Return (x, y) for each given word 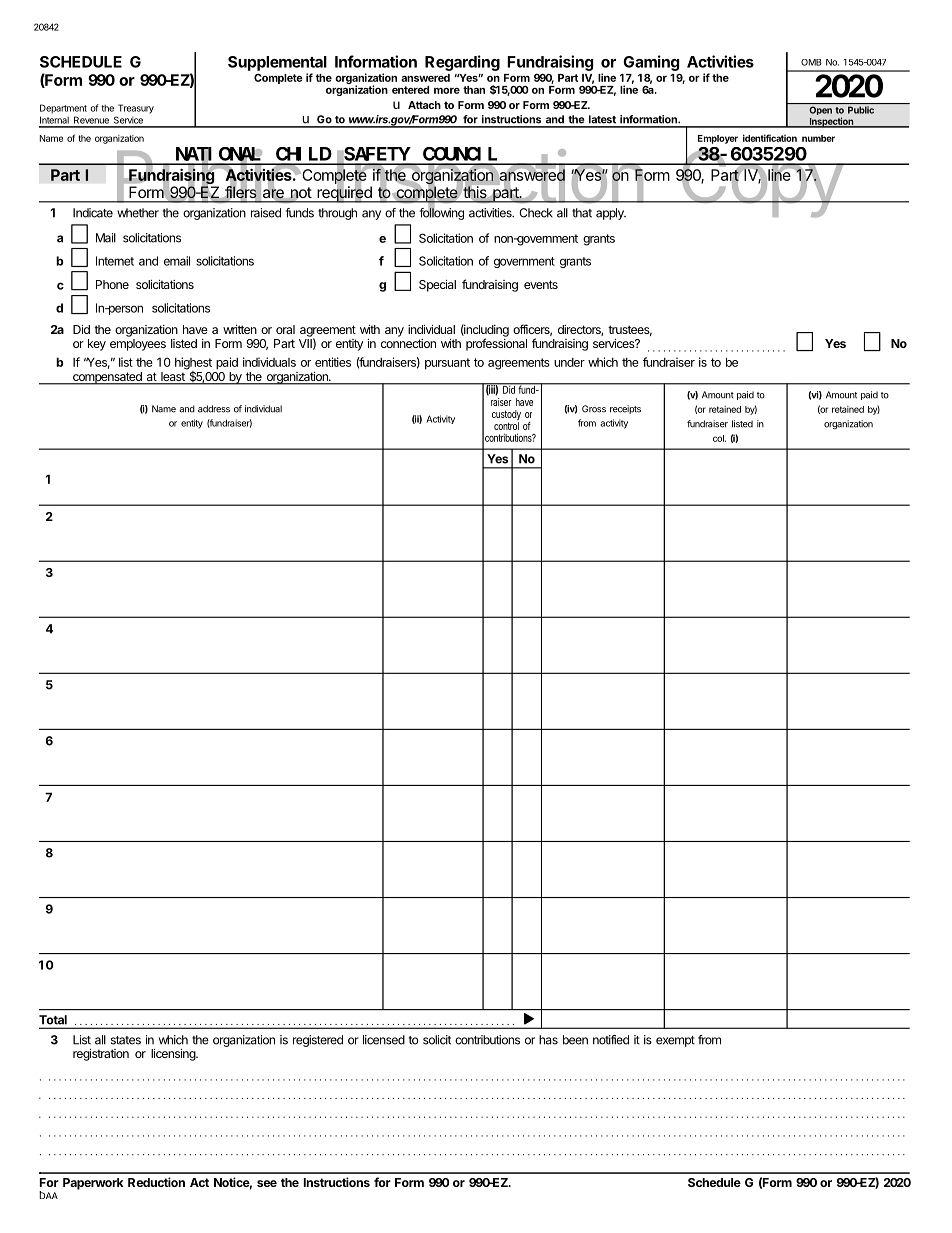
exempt (675, 1041)
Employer (718, 139)
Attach (424, 105)
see (267, 1183)
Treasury (136, 109)
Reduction (156, 1182)
